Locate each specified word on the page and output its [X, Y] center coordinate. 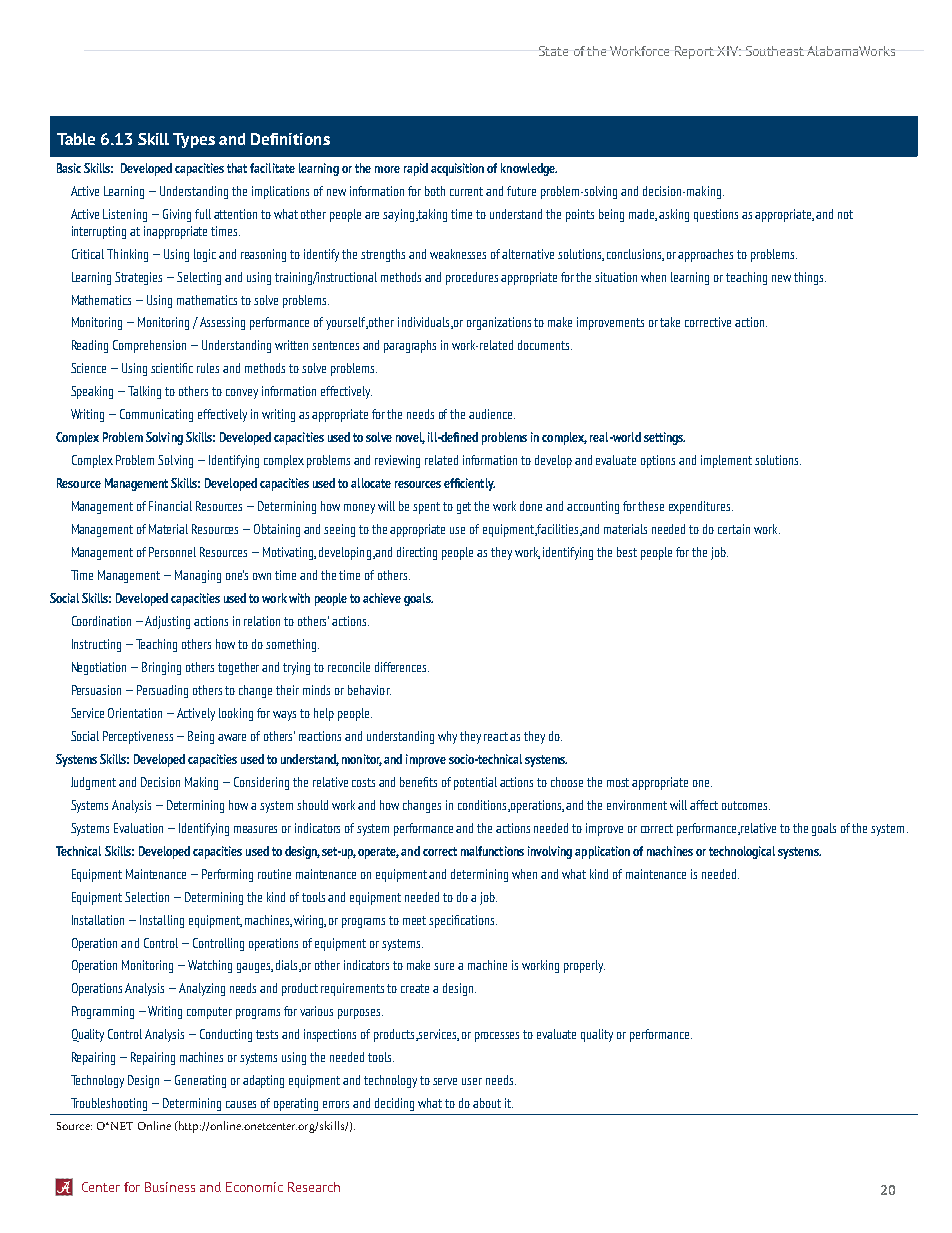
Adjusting [167, 622]
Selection [147, 897]
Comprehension [149, 346]
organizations [499, 323]
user [472, 1081]
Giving [177, 215]
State [553, 51]
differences [402, 667]
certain [734, 529]
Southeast [775, 51]
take [670, 322]
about [487, 1103]
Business [170, 1187]
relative [758, 828]
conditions [483, 806]
